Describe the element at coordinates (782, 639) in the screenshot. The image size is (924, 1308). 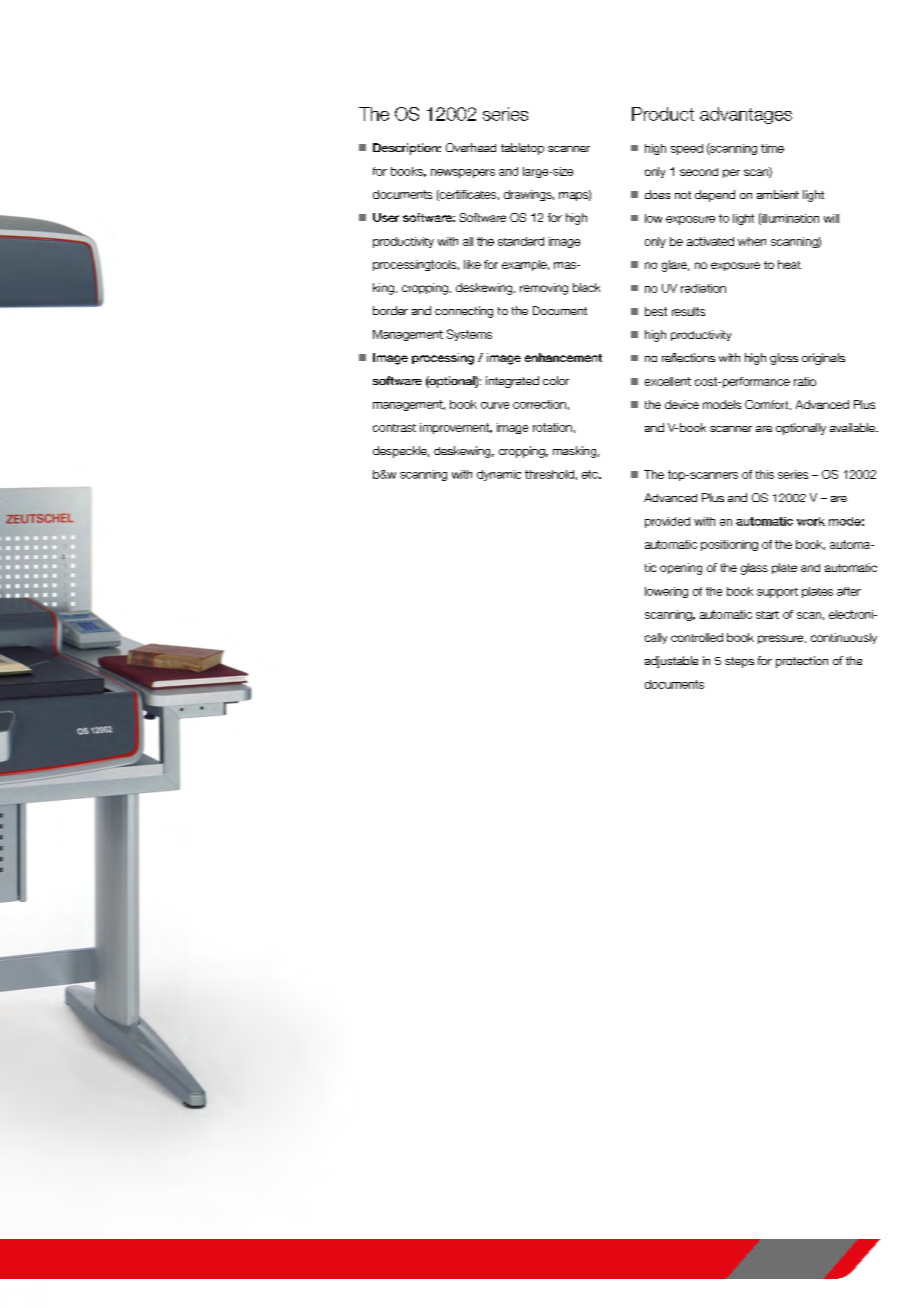
I see `pressure` at that location.
